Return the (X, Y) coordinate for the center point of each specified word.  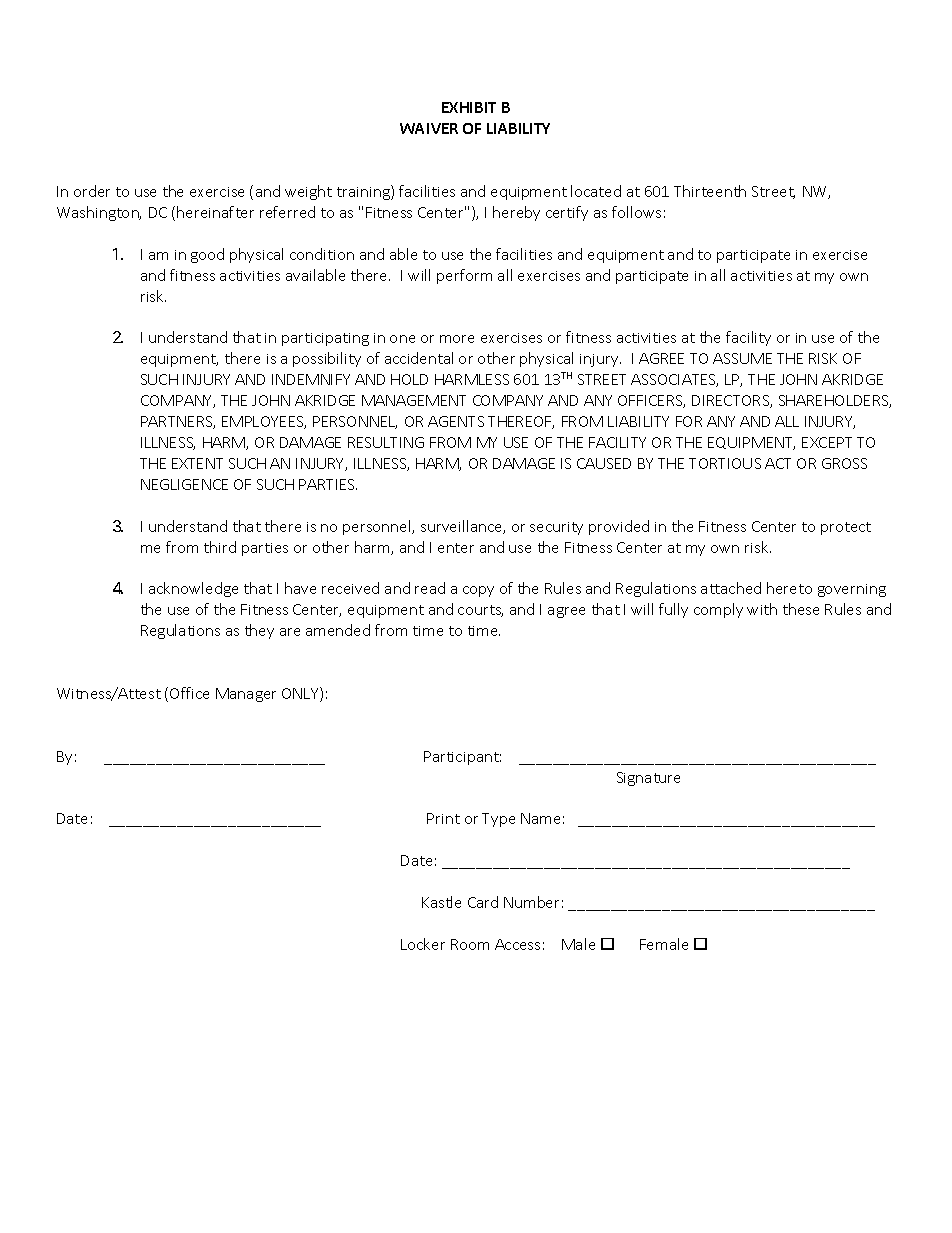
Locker (423, 944)
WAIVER (429, 128)
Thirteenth (710, 191)
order (92, 191)
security (556, 528)
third (220, 547)
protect (846, 528)
